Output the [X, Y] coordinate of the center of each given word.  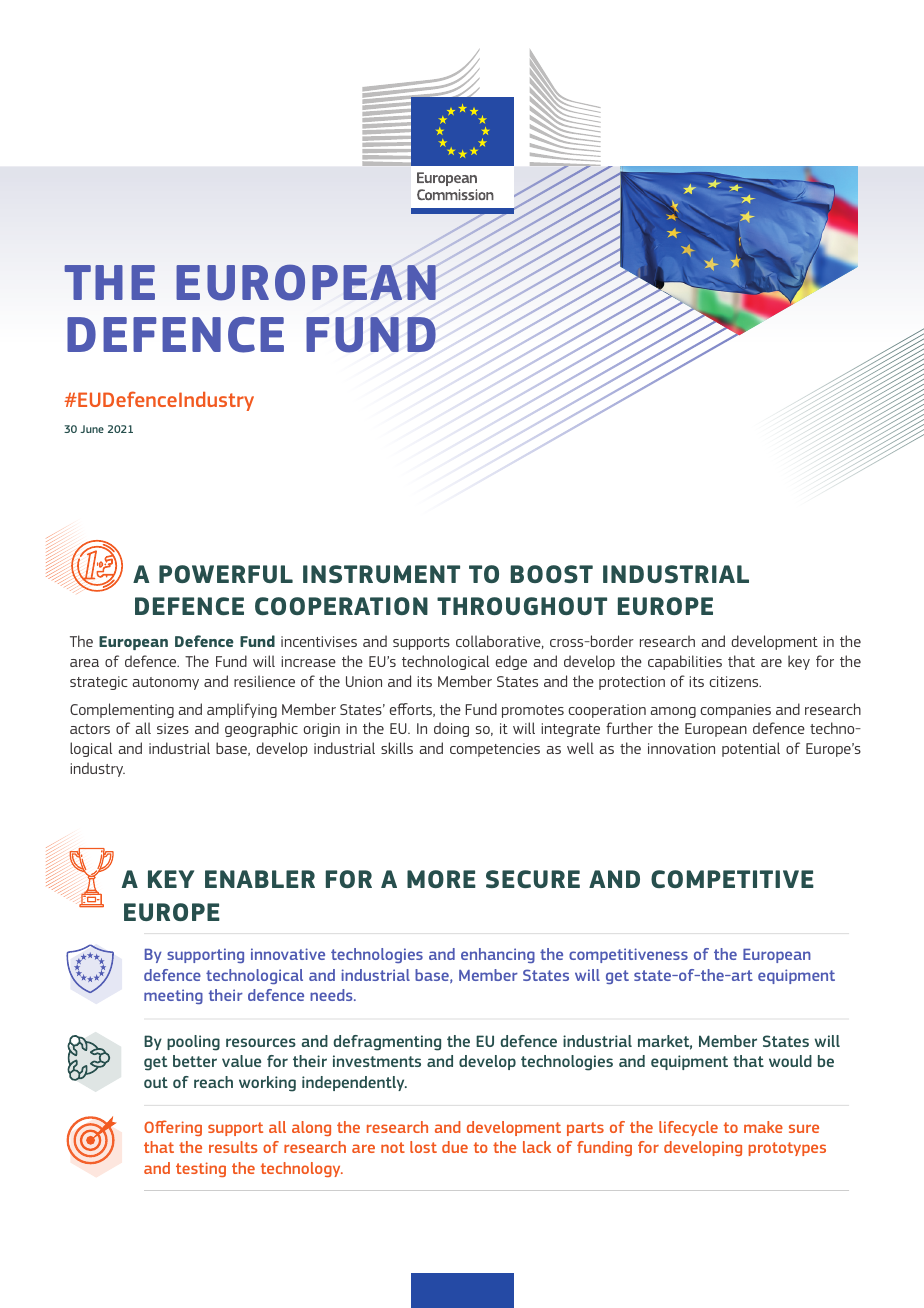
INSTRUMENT [381, 574]
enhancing [498, 955]
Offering [173, 1128]
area [84, 663]
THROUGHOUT [522, 606]
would [790, 1061]
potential [751, 749]
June [92, 429]
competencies [495, 750]
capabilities [685, 662]
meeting [173, 996]
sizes [173, 728]
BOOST [552, 574]
